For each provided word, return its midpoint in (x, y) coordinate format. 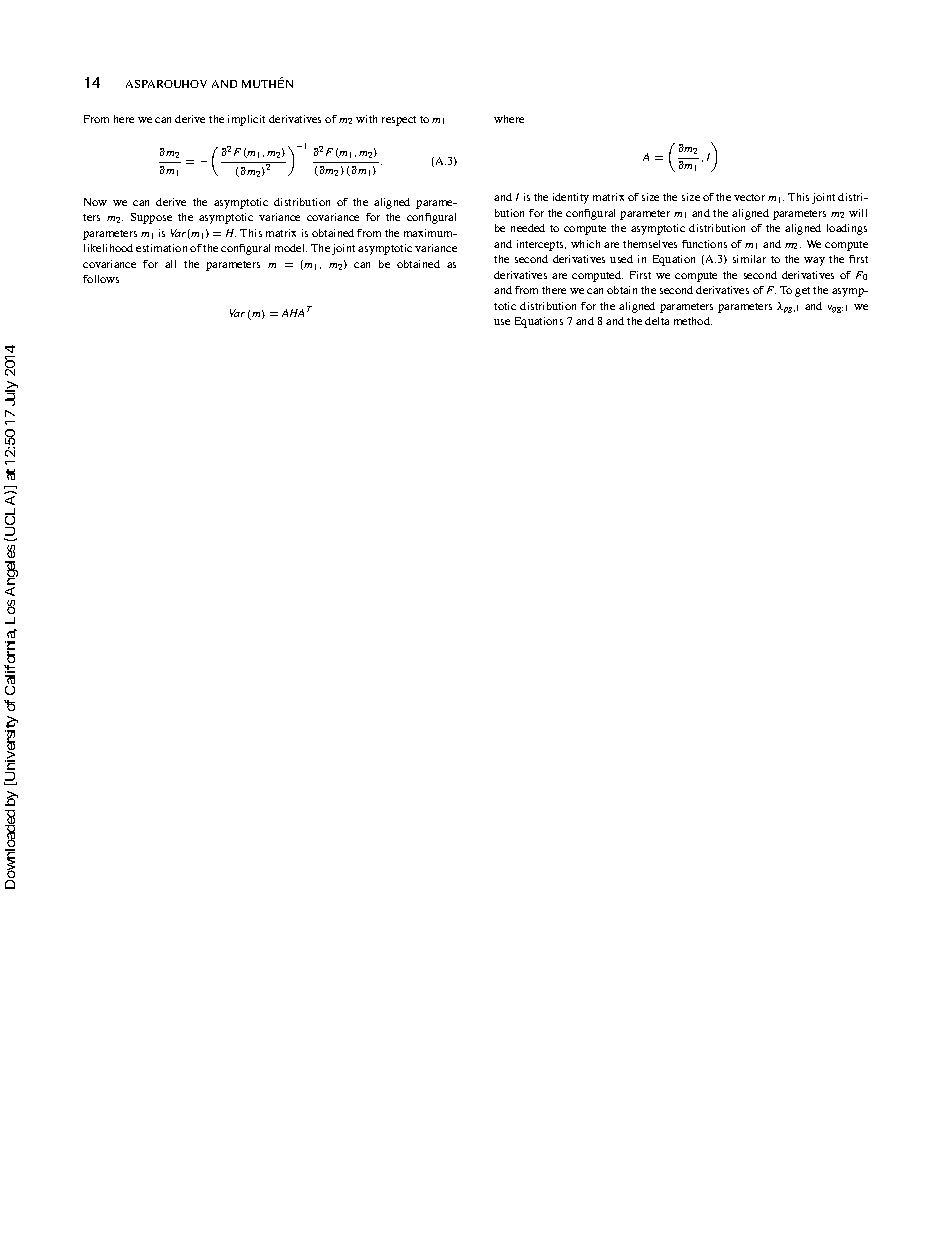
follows (101, 279)
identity (571, 198)
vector (749, 197)
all (170, 264)
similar (749, 259)
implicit (246, 120)
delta (657, 321)
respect (399, 121)
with (366, 119)
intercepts (541, 245)
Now (95, 202)
